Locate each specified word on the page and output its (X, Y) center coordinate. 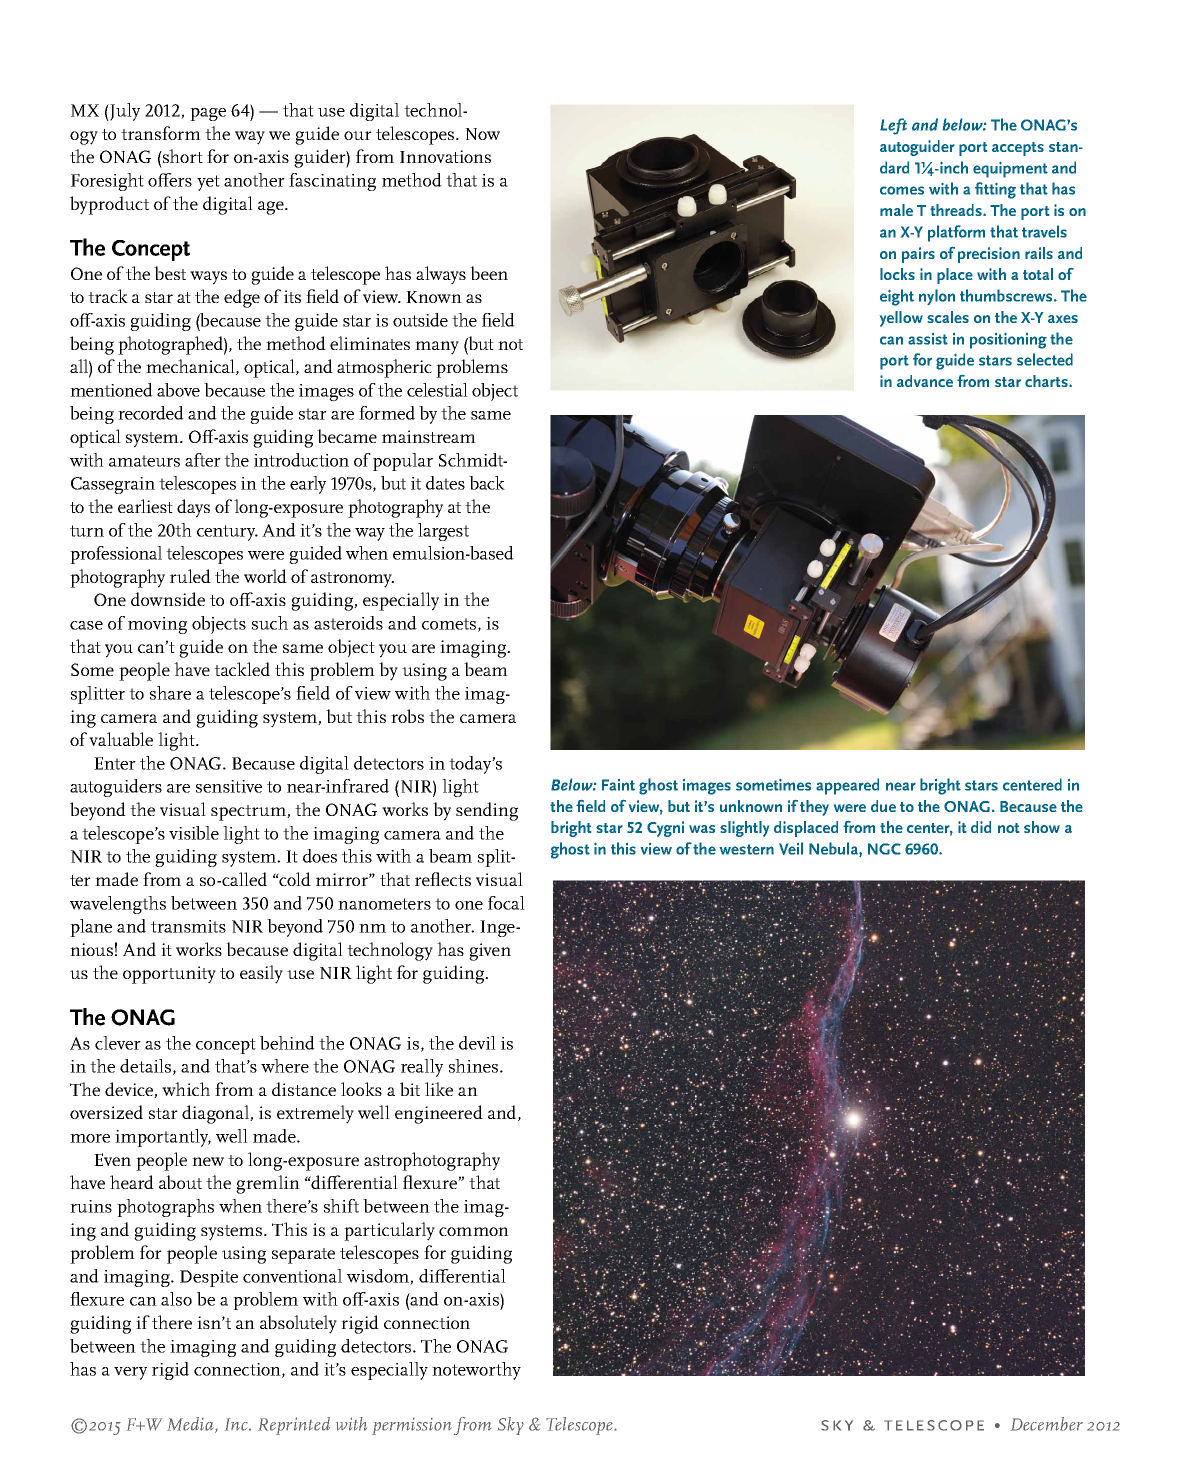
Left (893, 126)
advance (925, 381)
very (130, 1373)
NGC (884, 849)
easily (261, 974)
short (182, 156)
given (490, 952)
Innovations (445, 156)
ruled (190, 576)
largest (443, 532)
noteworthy (476, 1371)
